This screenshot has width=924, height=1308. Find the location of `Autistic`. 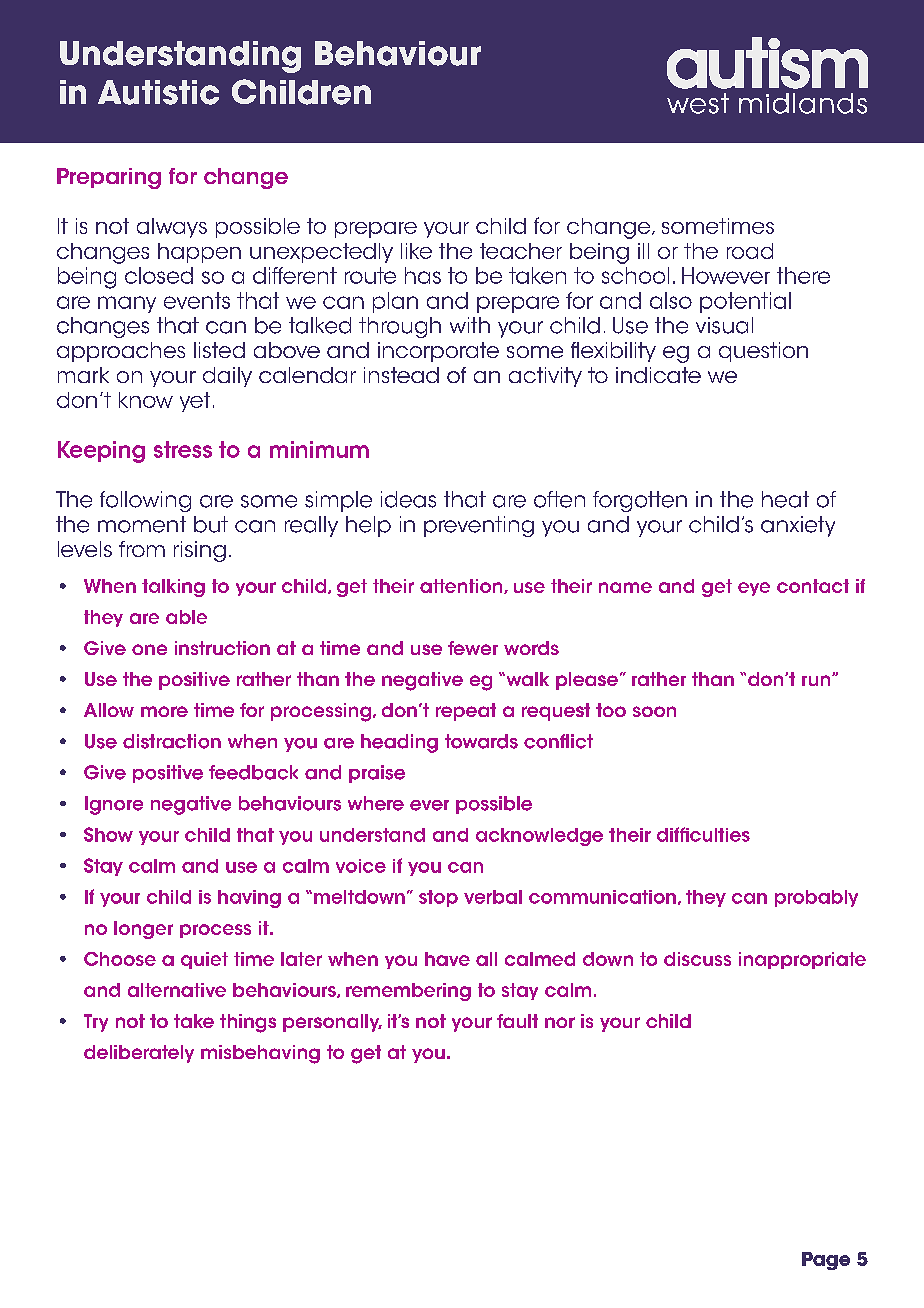

Autistic is located at coordinates (158, 92).
